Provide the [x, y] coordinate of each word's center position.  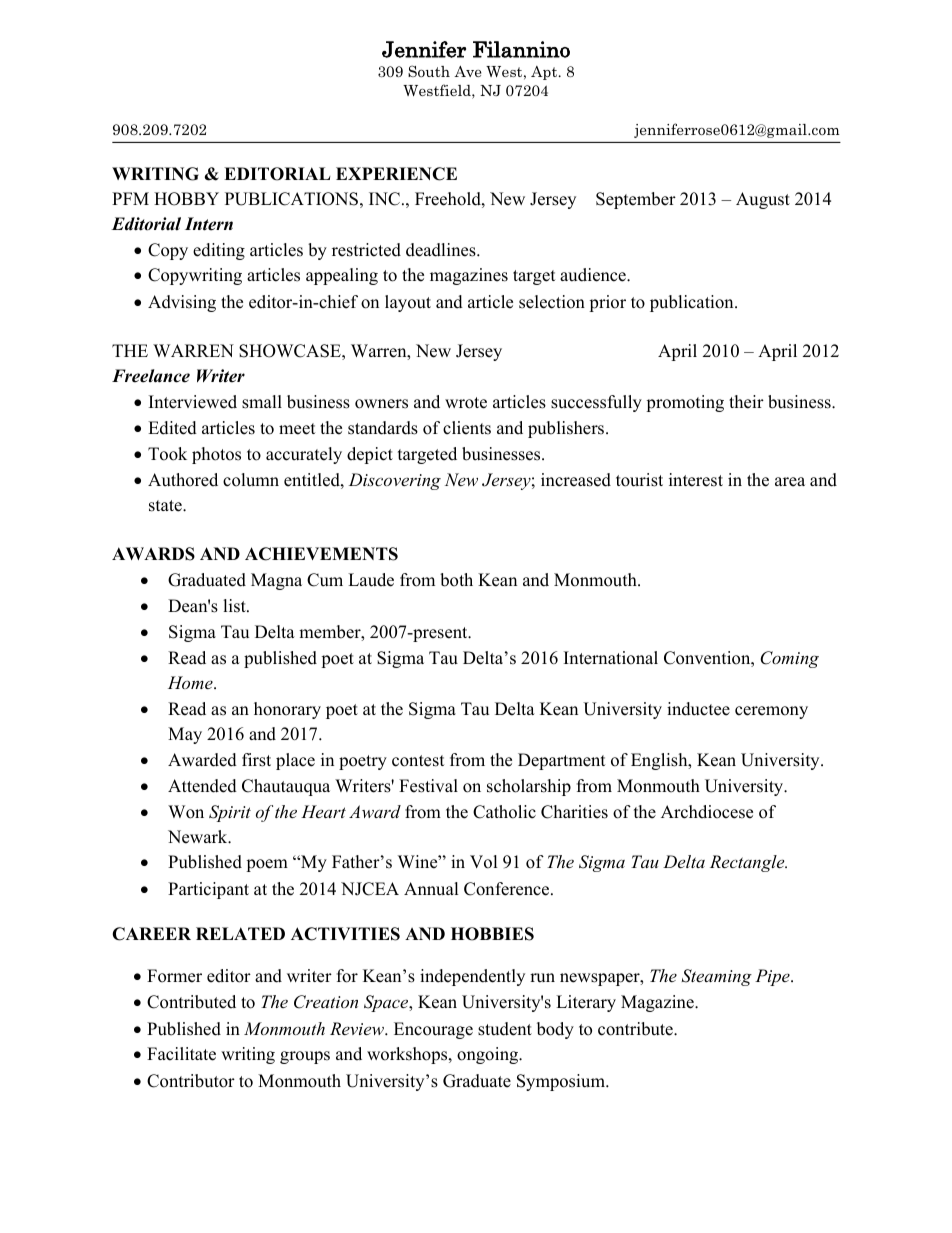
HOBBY [186, 199]
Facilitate [181, 1054]
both [456, 580]
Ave [468, 71]
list [235, 606]
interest [696, 480]
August [763, 200]
